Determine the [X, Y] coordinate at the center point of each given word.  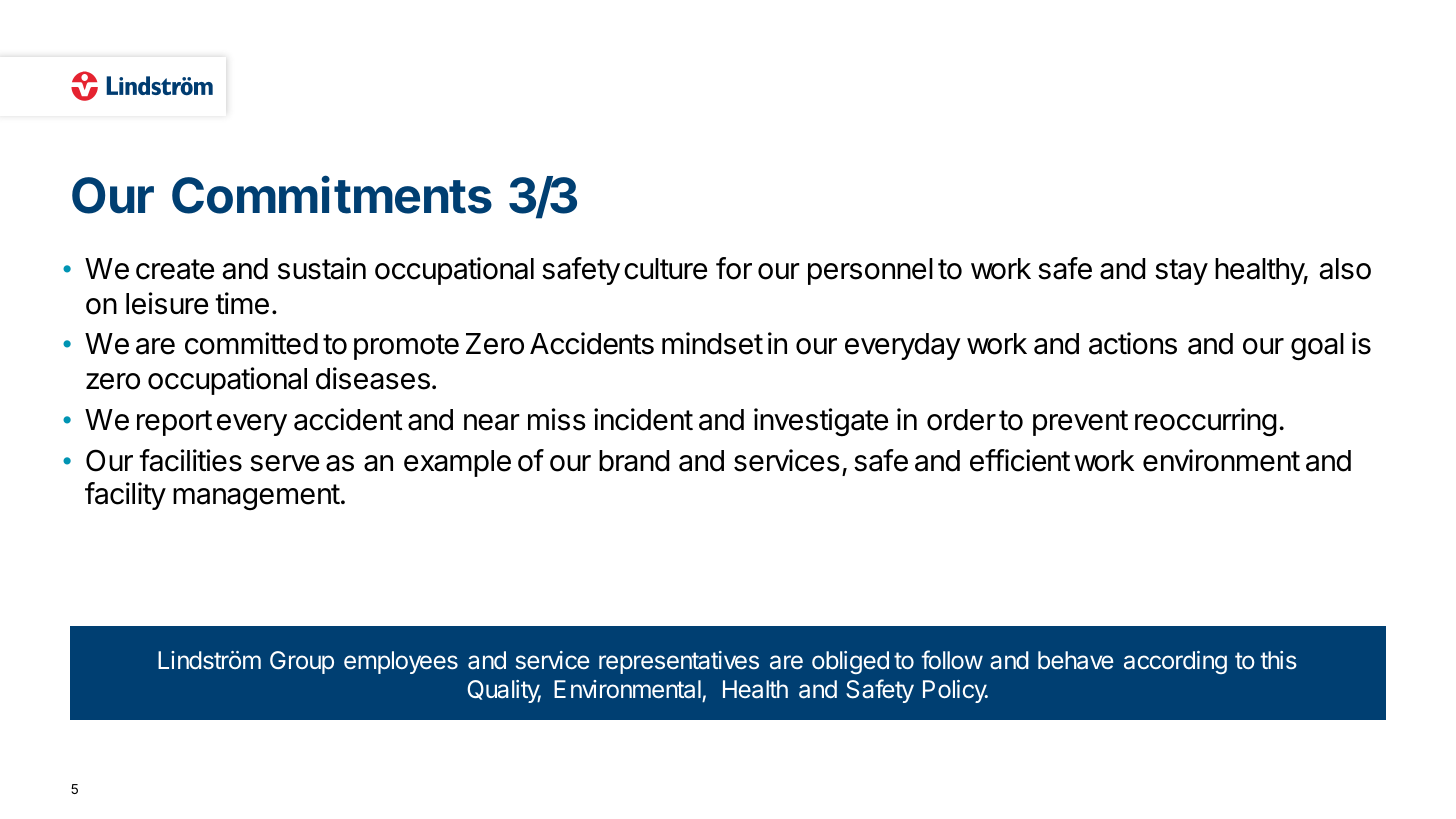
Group [302, 662]
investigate [821, 422]
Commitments [332, 194]
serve [284, 463]
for [734, 268]
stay [1181, 272]
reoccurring [1206, 422]
